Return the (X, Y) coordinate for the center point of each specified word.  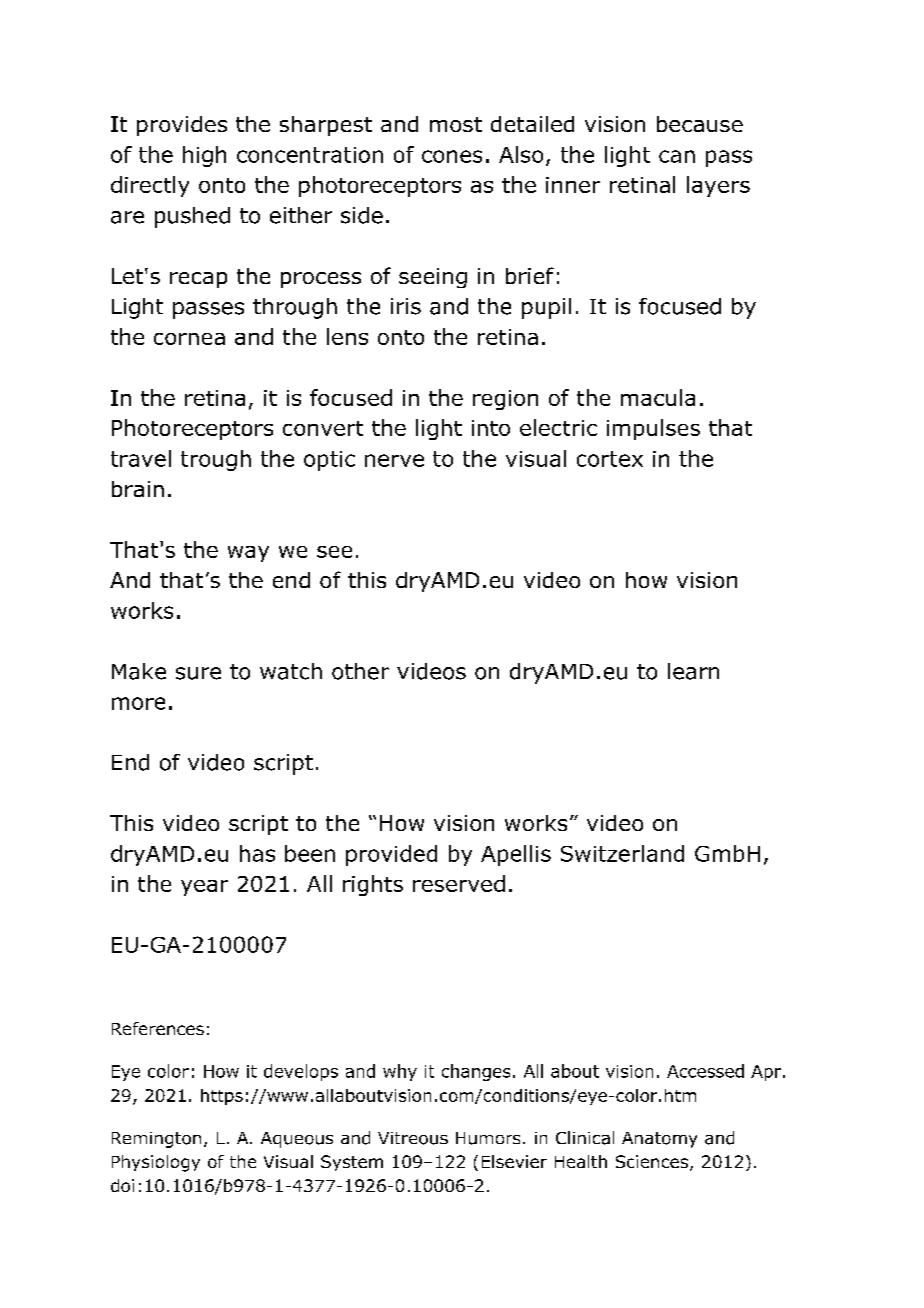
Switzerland (622, 853)
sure (198, 673)
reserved (459, 883)
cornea (189, 339)
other (360, 671)
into (491, 428)
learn (693, 671)
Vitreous (413, 1138)
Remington (156, 1140)
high (204, 156)
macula (658, 397)
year (204, 888)
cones (452, 156)
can (677, 156)
